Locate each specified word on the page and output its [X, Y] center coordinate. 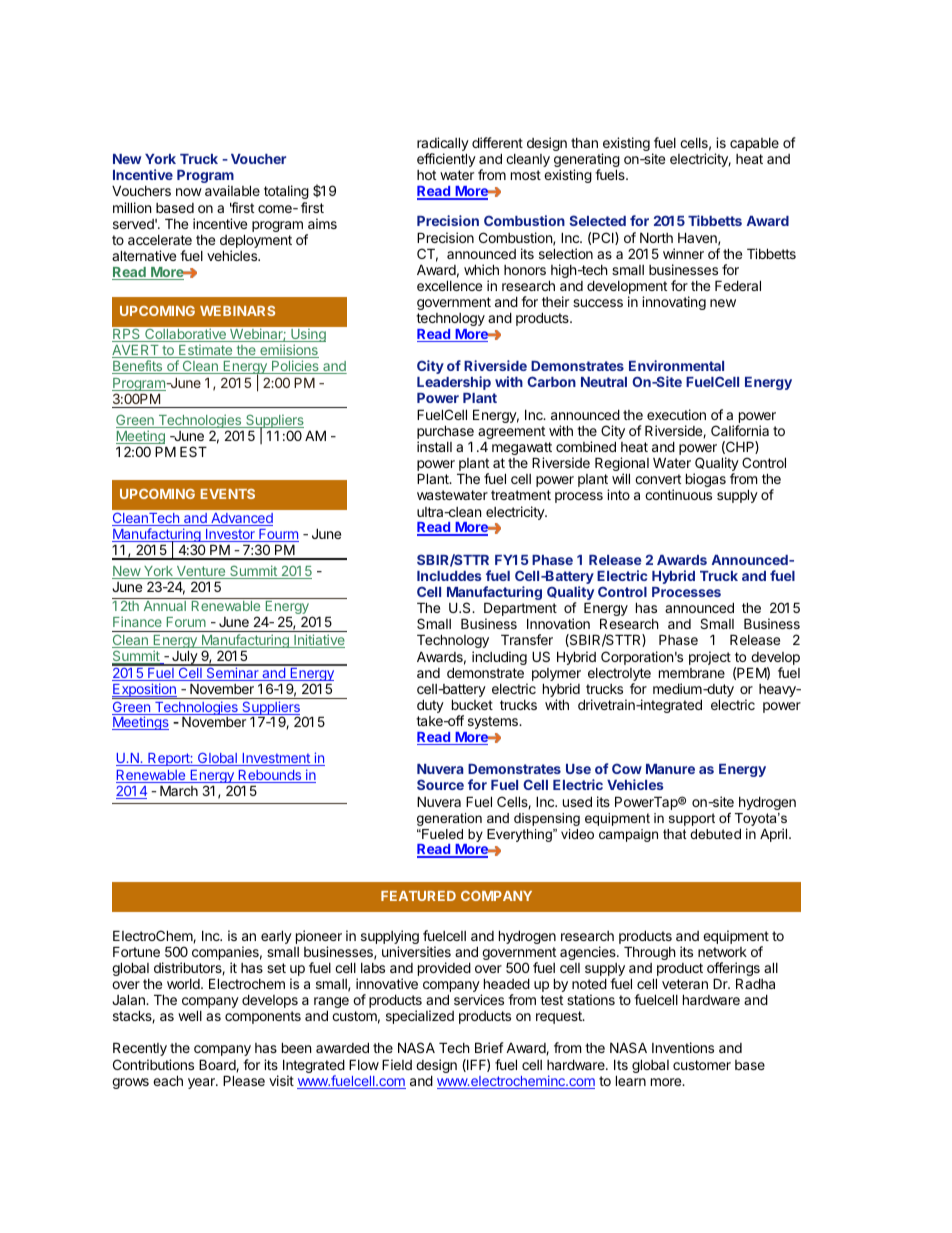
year [202, 1083]
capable [754, 144]
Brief [489, 1047]
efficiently [446, 160]
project [710, 658]
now [189, 192]
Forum [186, 622]
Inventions [683, 1047]
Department [520, 610]
